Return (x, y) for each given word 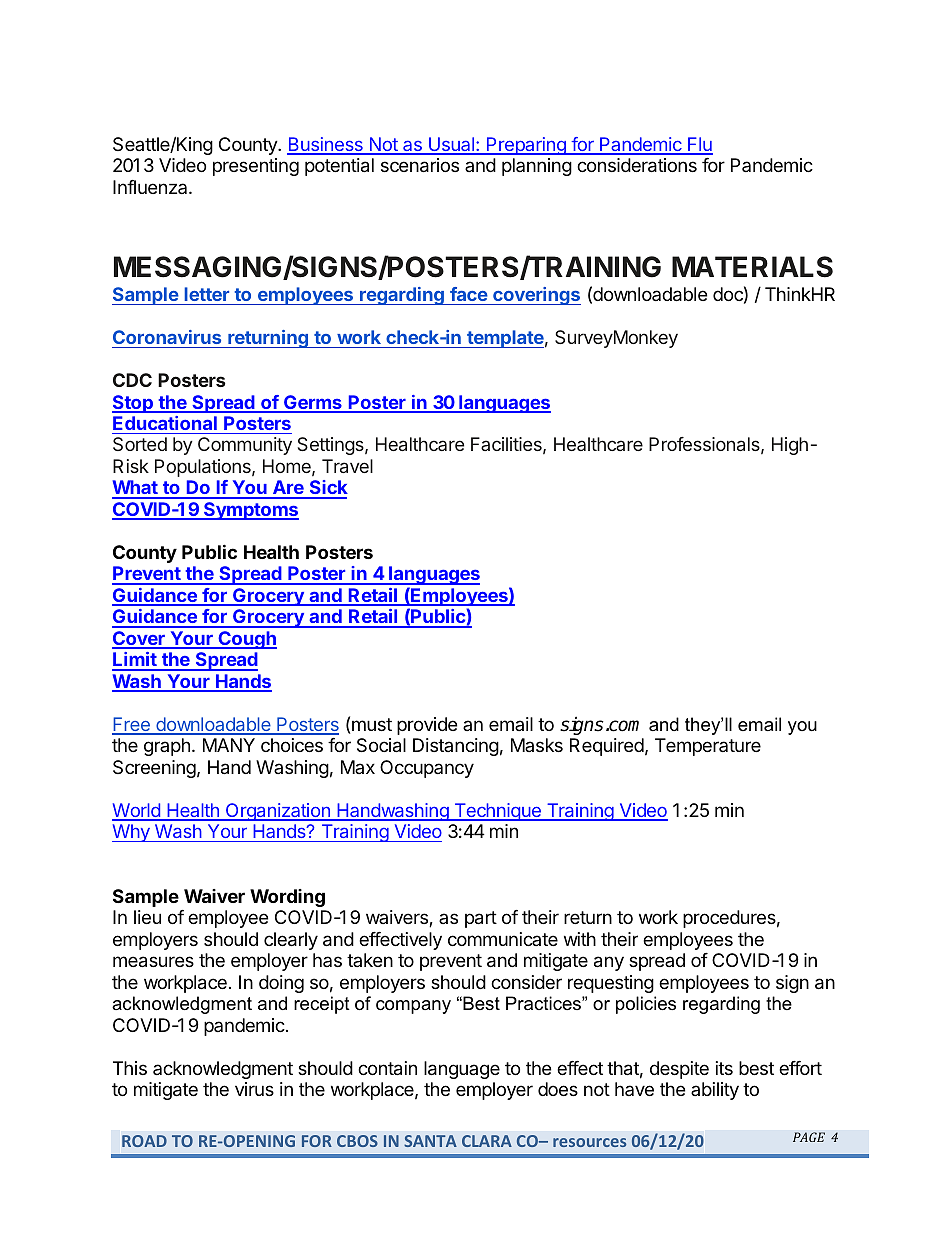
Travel (347, 466)
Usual (451, 145)
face (469, 294)
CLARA (487, 1141)
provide (427, 726)
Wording (287, 898)
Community (245, 446)
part (481, 919)
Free (132, 725)
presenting (256, 167)
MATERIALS (752, 267)
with (580, 939)
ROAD (144, 1141)
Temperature (708, 747)
